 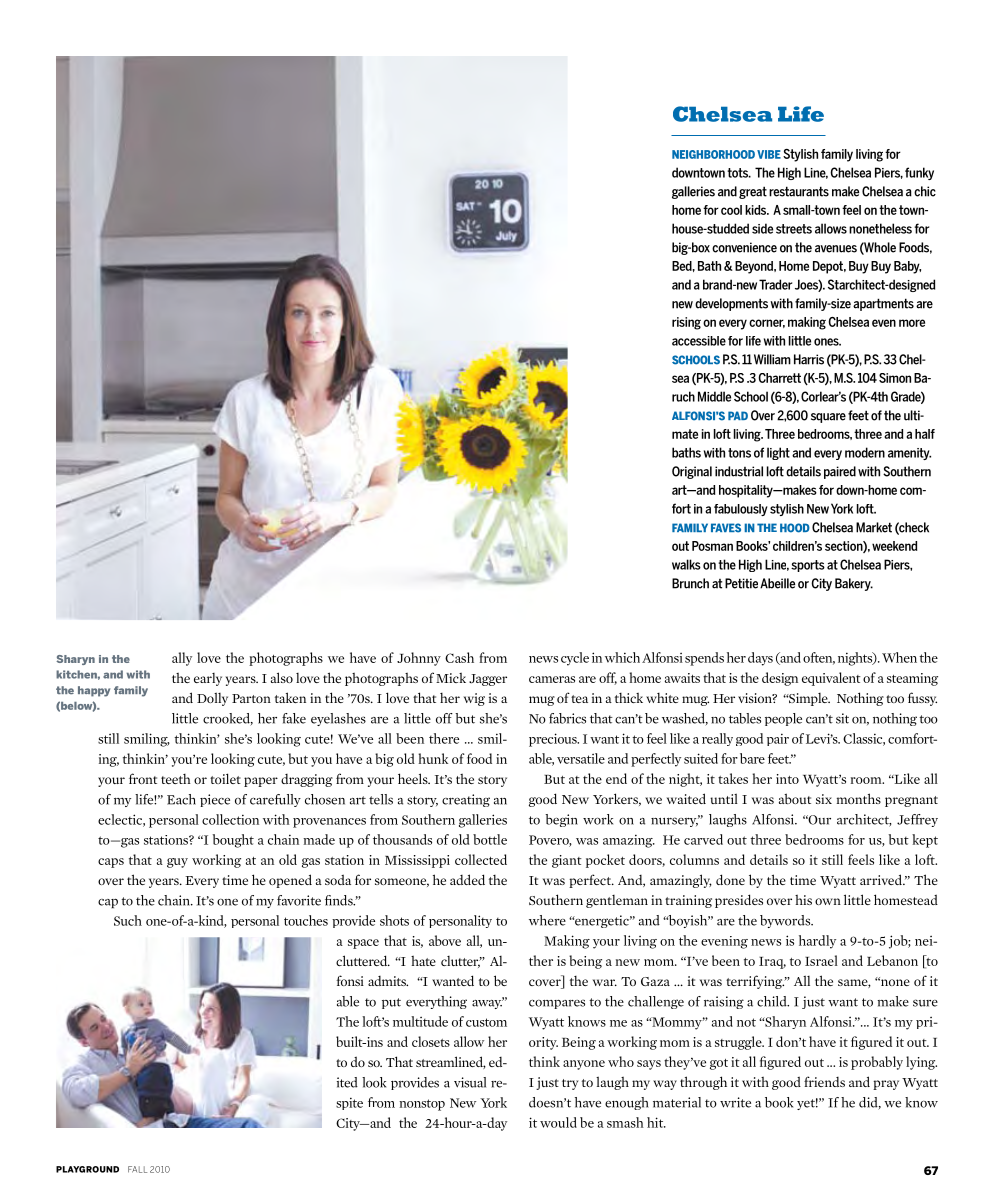 I want to click on Dolly, so click(x=212, y=699).
